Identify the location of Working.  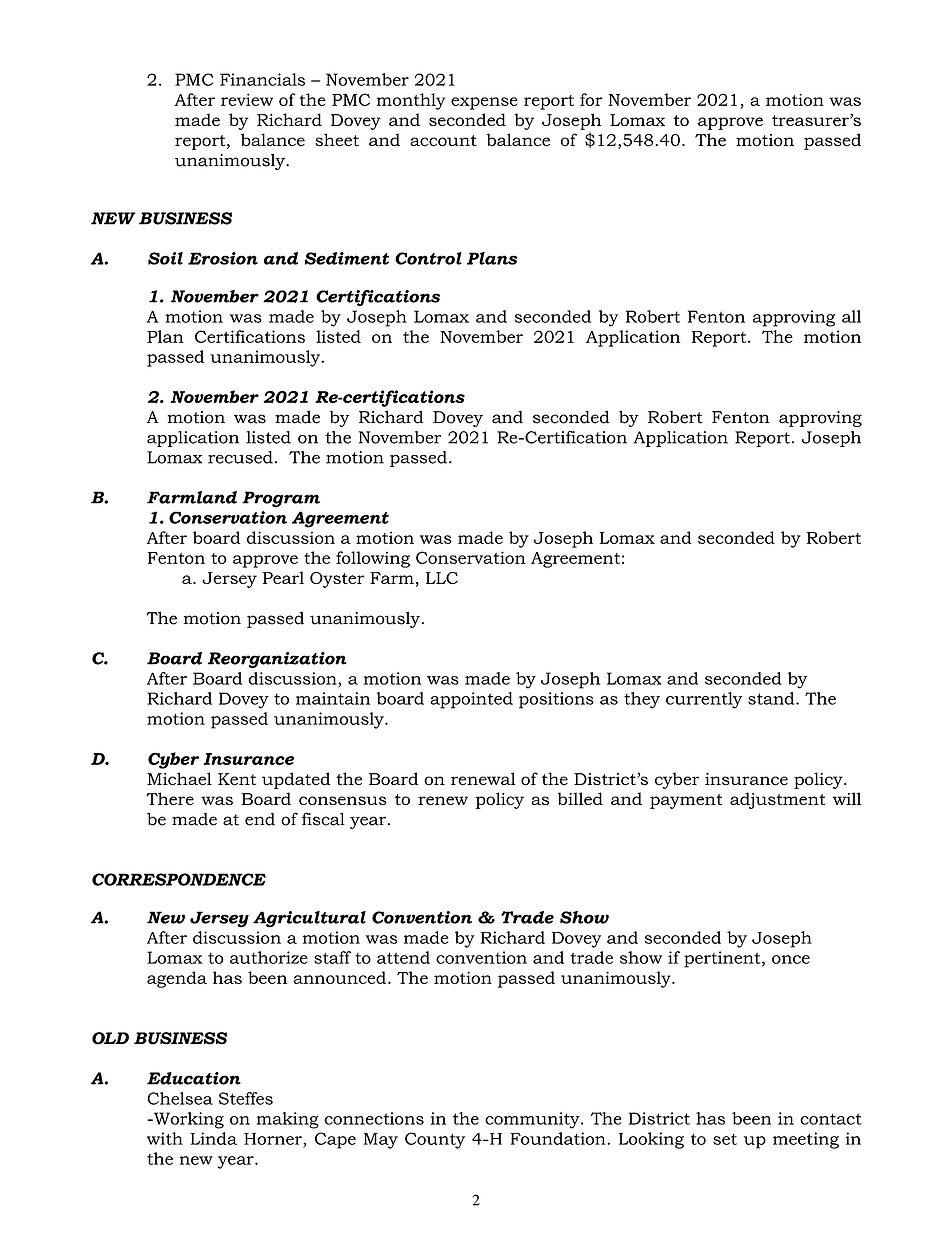
(187, 1120).
